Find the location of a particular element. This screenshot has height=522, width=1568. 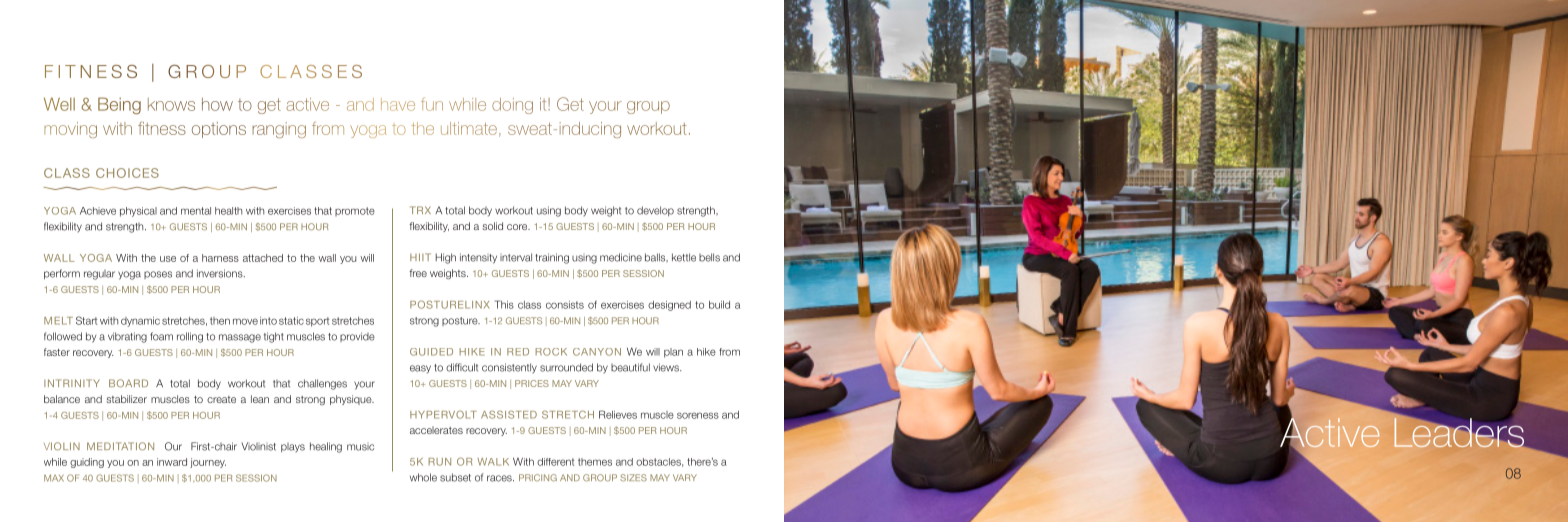

doing is located at coordinates (512, 106).
